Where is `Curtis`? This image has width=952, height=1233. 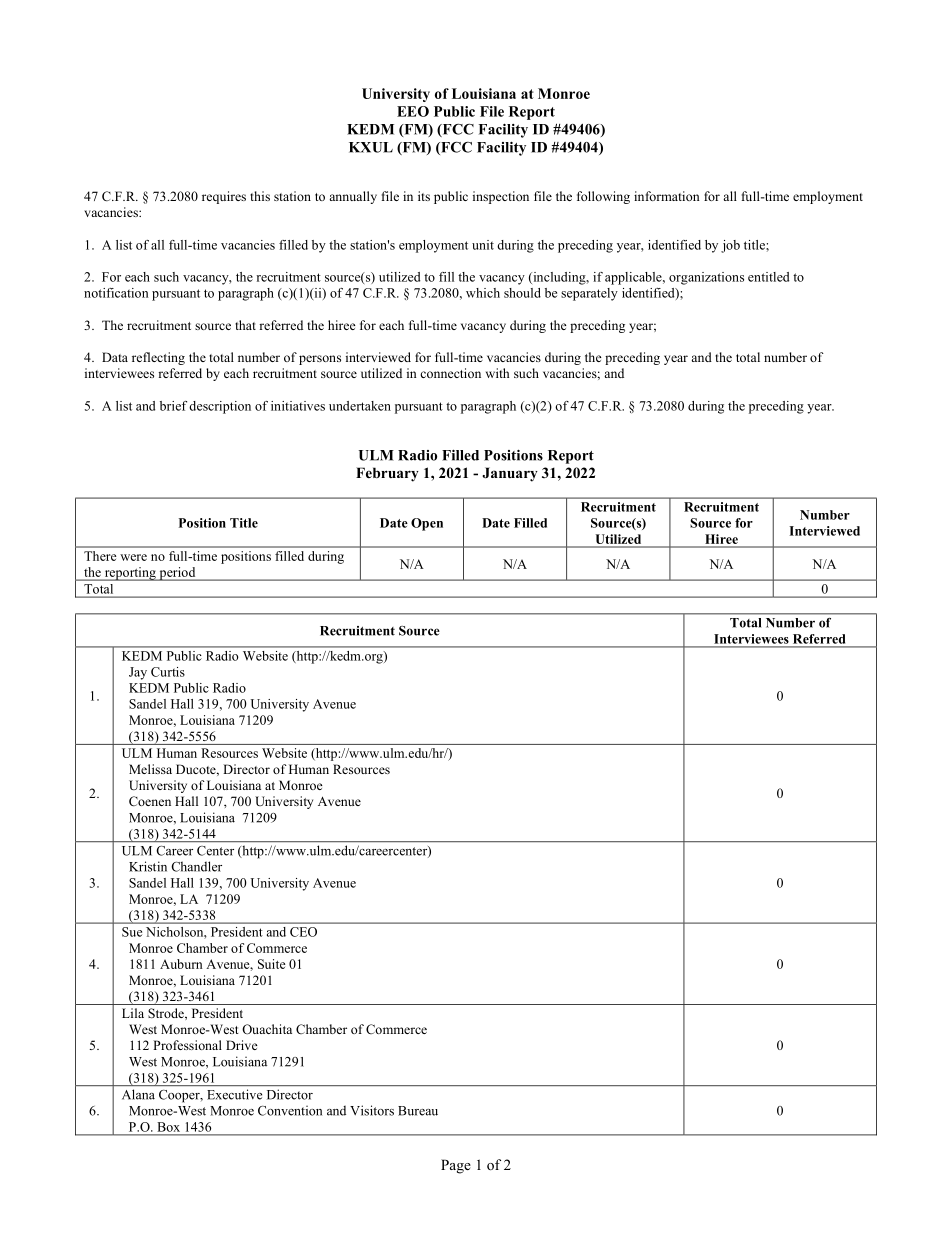
Curtis is located at coordinates (168, 672).
